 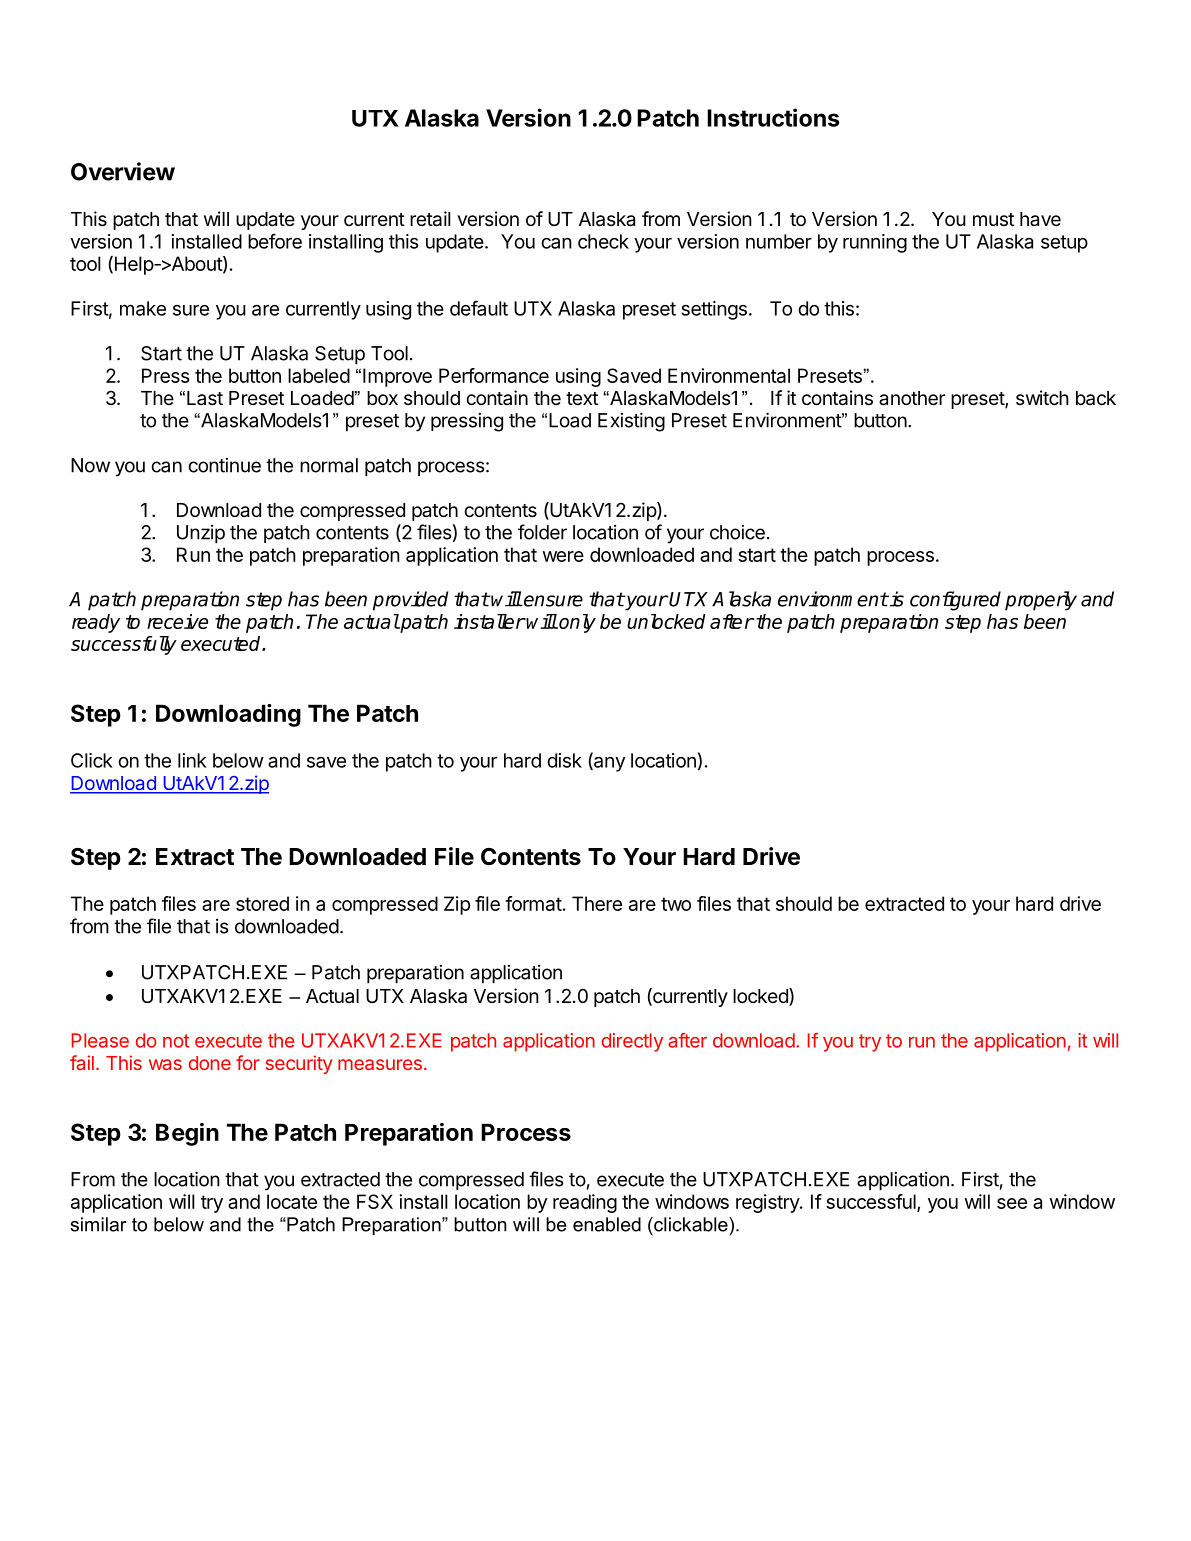 I want to click on locate, so click(x=292, y=1201).
